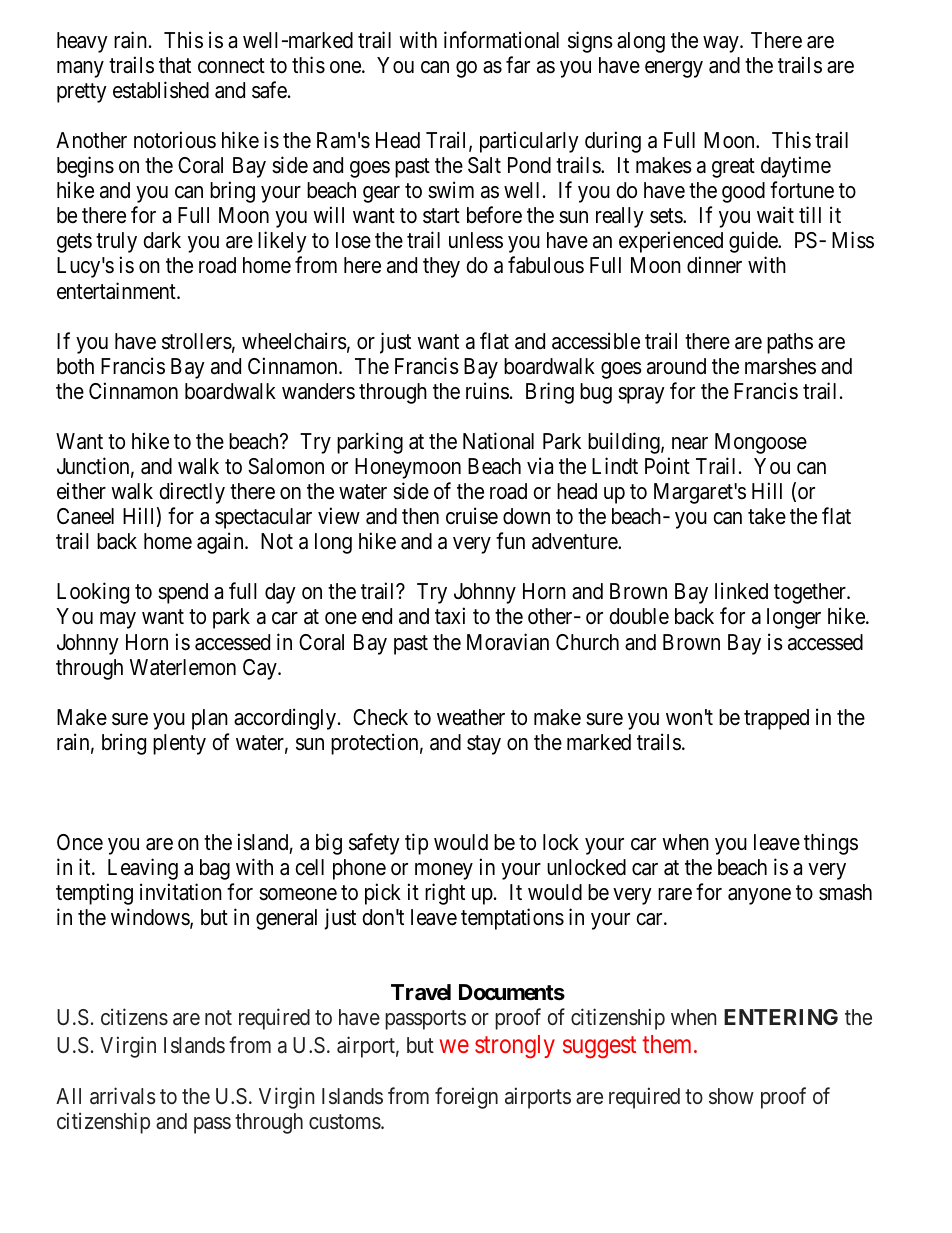  I want to click on far, so click(518, 65).
